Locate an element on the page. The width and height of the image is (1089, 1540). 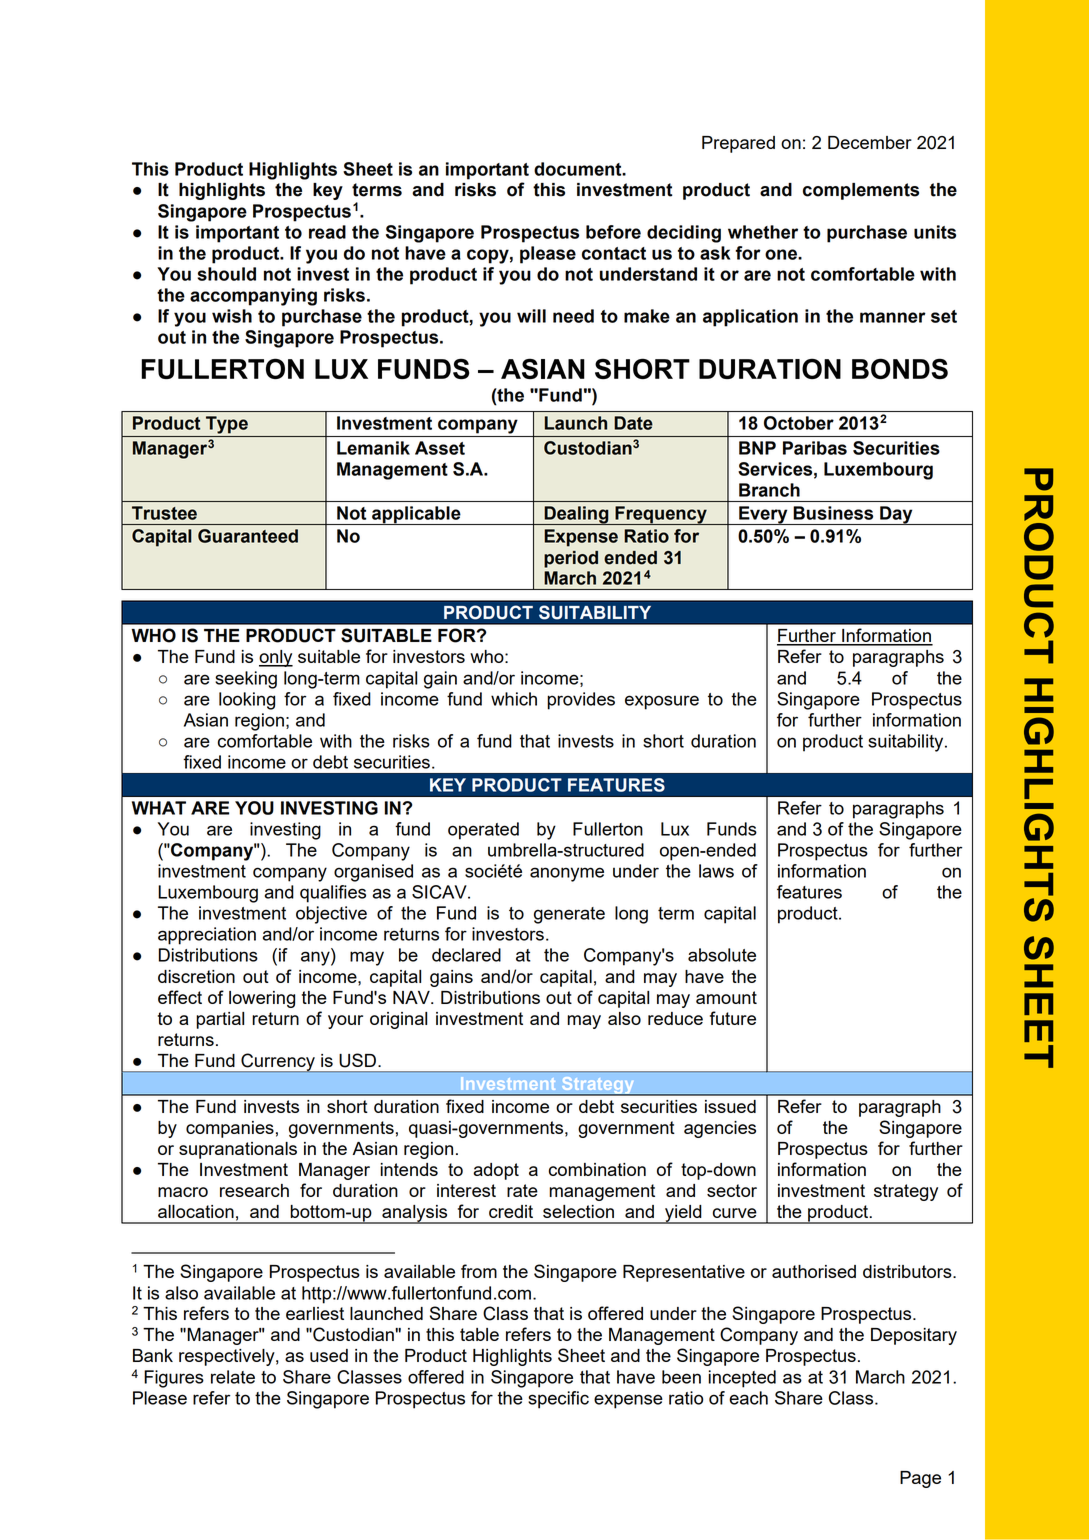
Guaranteed is located at coordinates (248, 536).
